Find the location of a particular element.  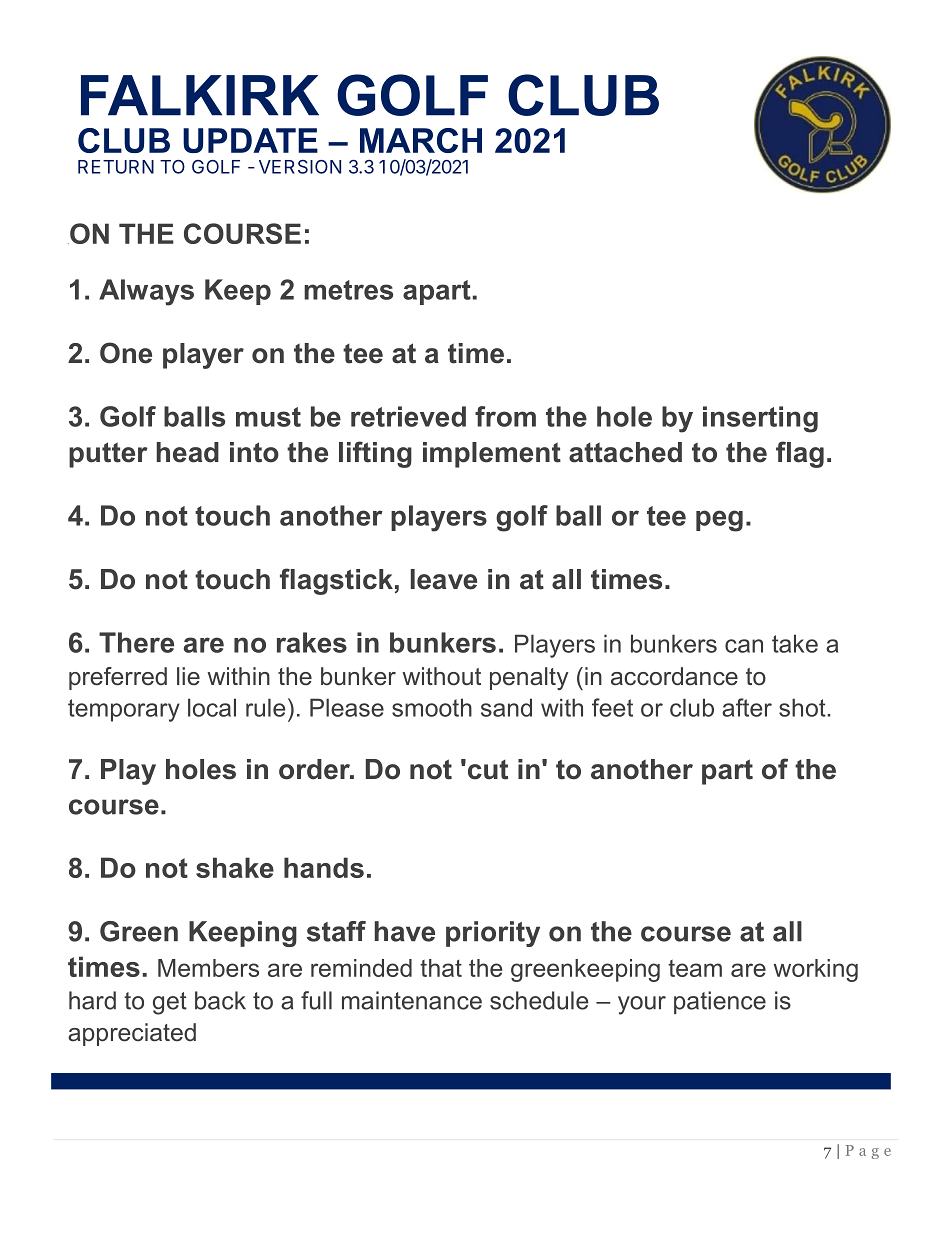

RETURN is located at coordinates (116, 167).
